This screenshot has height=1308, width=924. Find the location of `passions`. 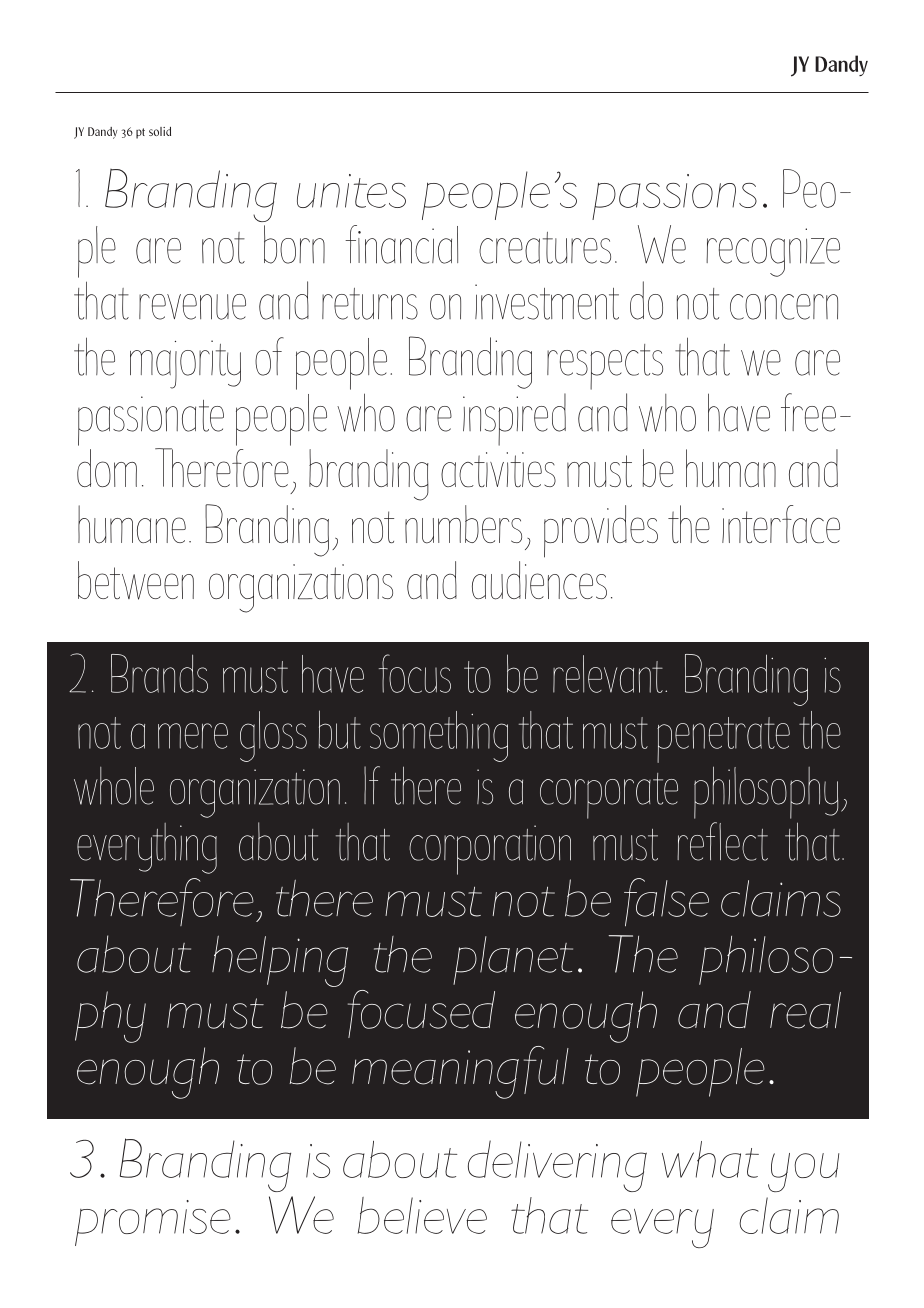

passions is located at coordinates (674, 197).
